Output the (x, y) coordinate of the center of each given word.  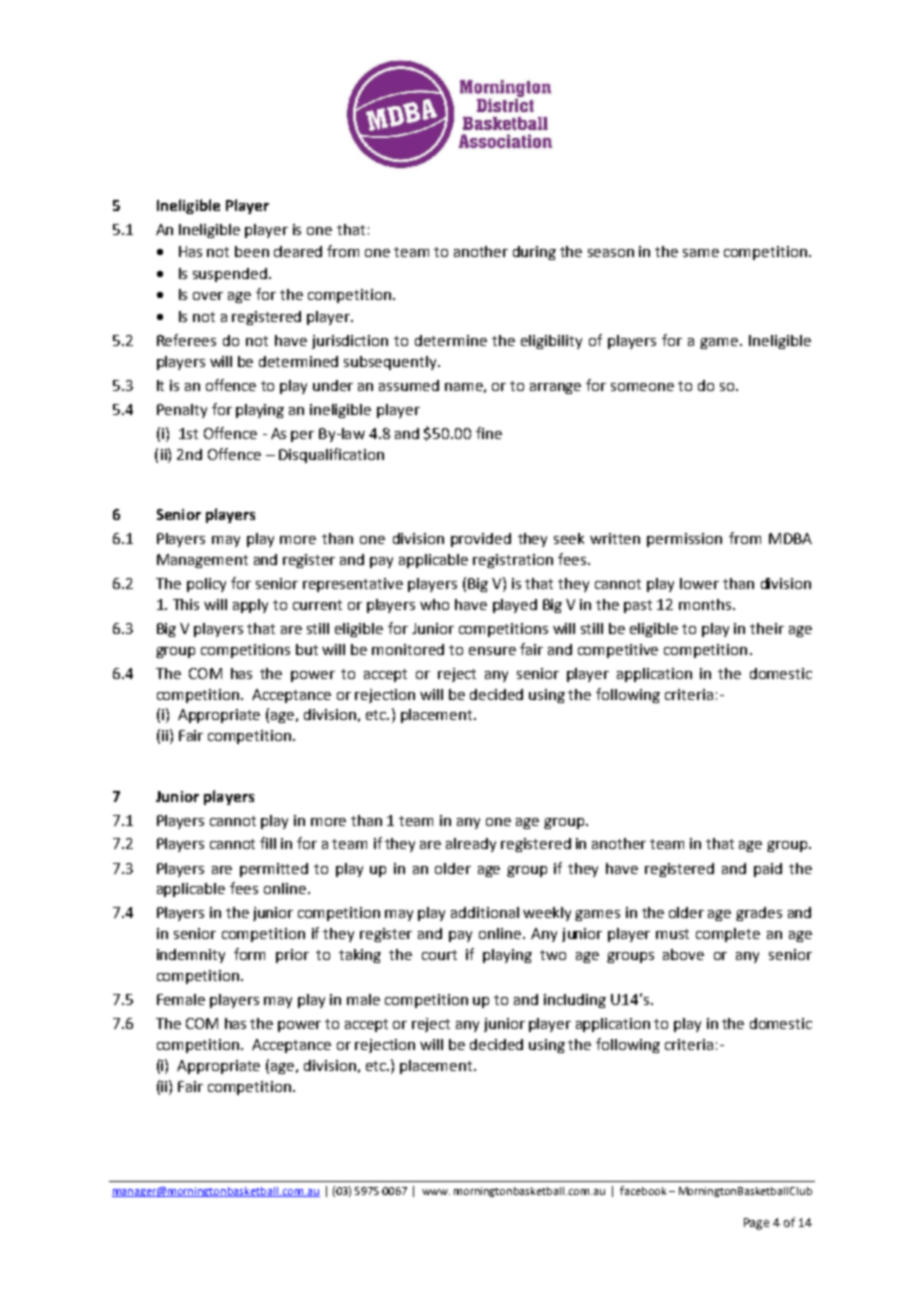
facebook (643, 1190)
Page (756, 1224)
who (434, 604)
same (701, 253)
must (672, 934)
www (436, 1192)
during (534, 253)
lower (699, 583)
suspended (230, 275)
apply (250, 606)
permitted (274, 870)
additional (485, 912)
